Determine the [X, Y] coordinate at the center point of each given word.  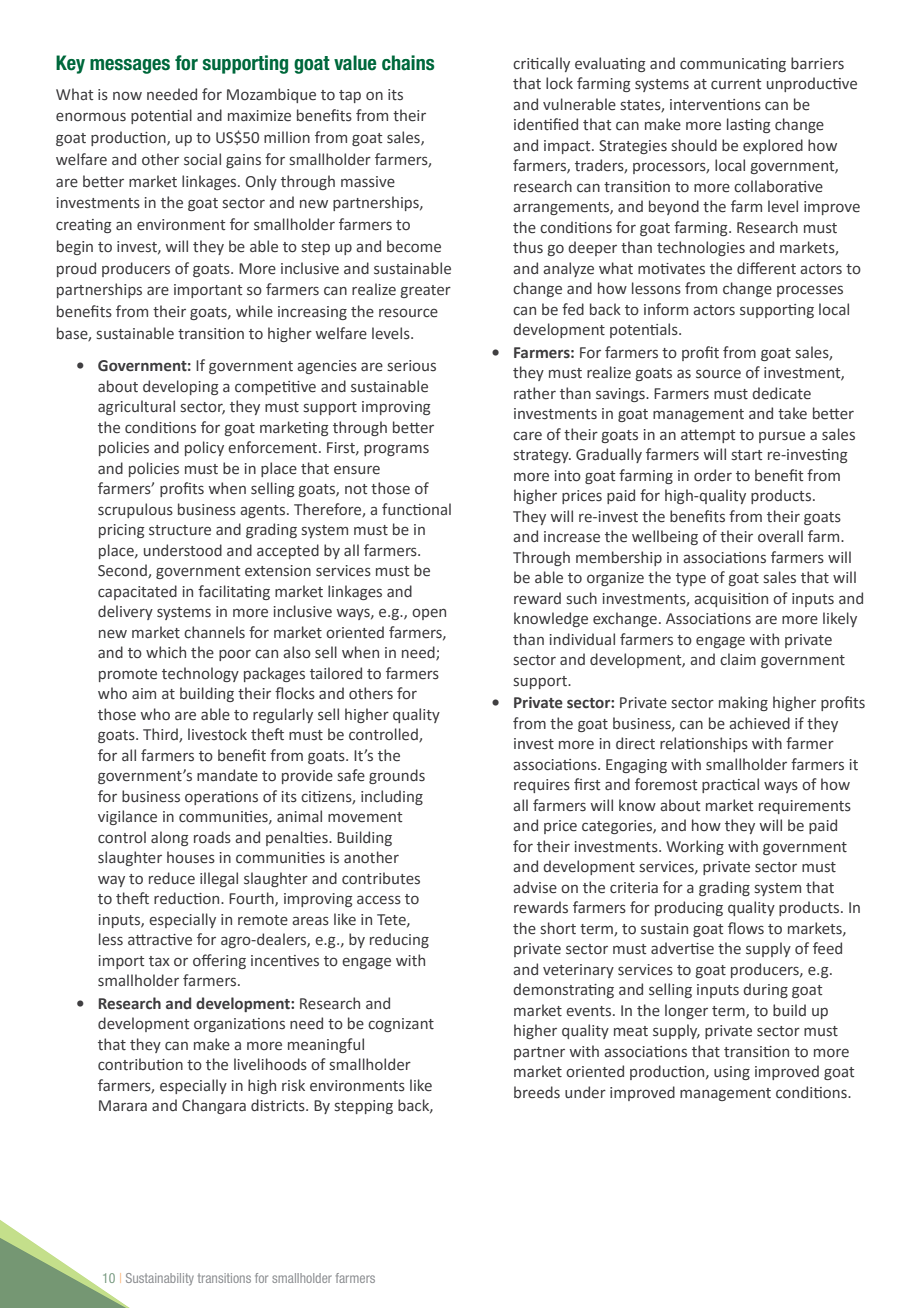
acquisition [731, 600]
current [736, 84]
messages [130, 66]
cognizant [401, 1025]
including [392, 797]
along [170, 838]
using [732, 1073]
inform [666, 309]
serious [412, 366]
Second [123, 571]
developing [181, 387]
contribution [140, 1064]
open [429, 614]
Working [695, 847]
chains [408, 63]
